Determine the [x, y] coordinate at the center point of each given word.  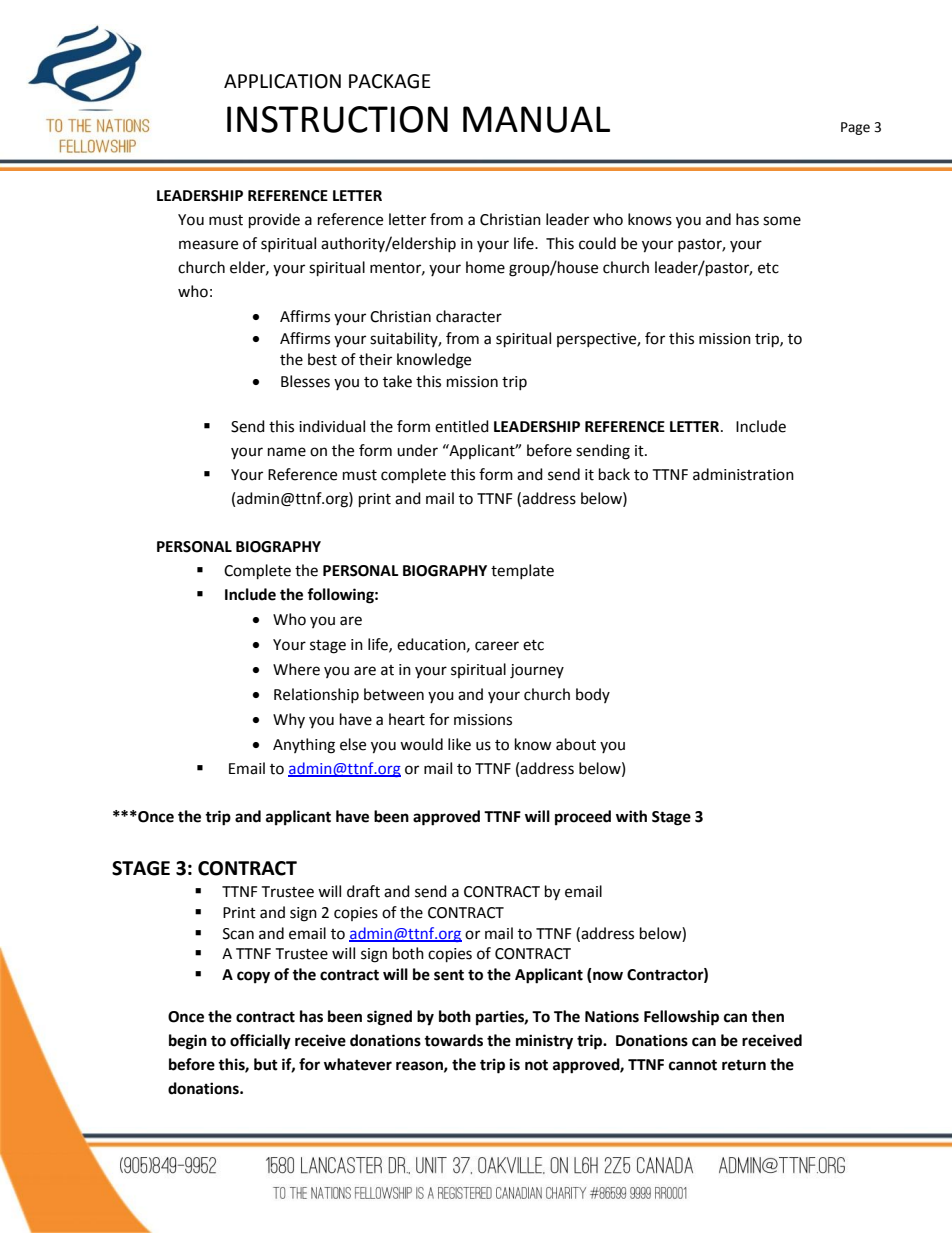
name [287, 452]
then [767, 1016]
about [576, 744]
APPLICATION [282, 81]
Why [289, 720]
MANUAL [536, 119]
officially [260, 1042]
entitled [462, 426]
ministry [544, 1042]
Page [855, 128]
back [614, 474]
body [593, 695]
